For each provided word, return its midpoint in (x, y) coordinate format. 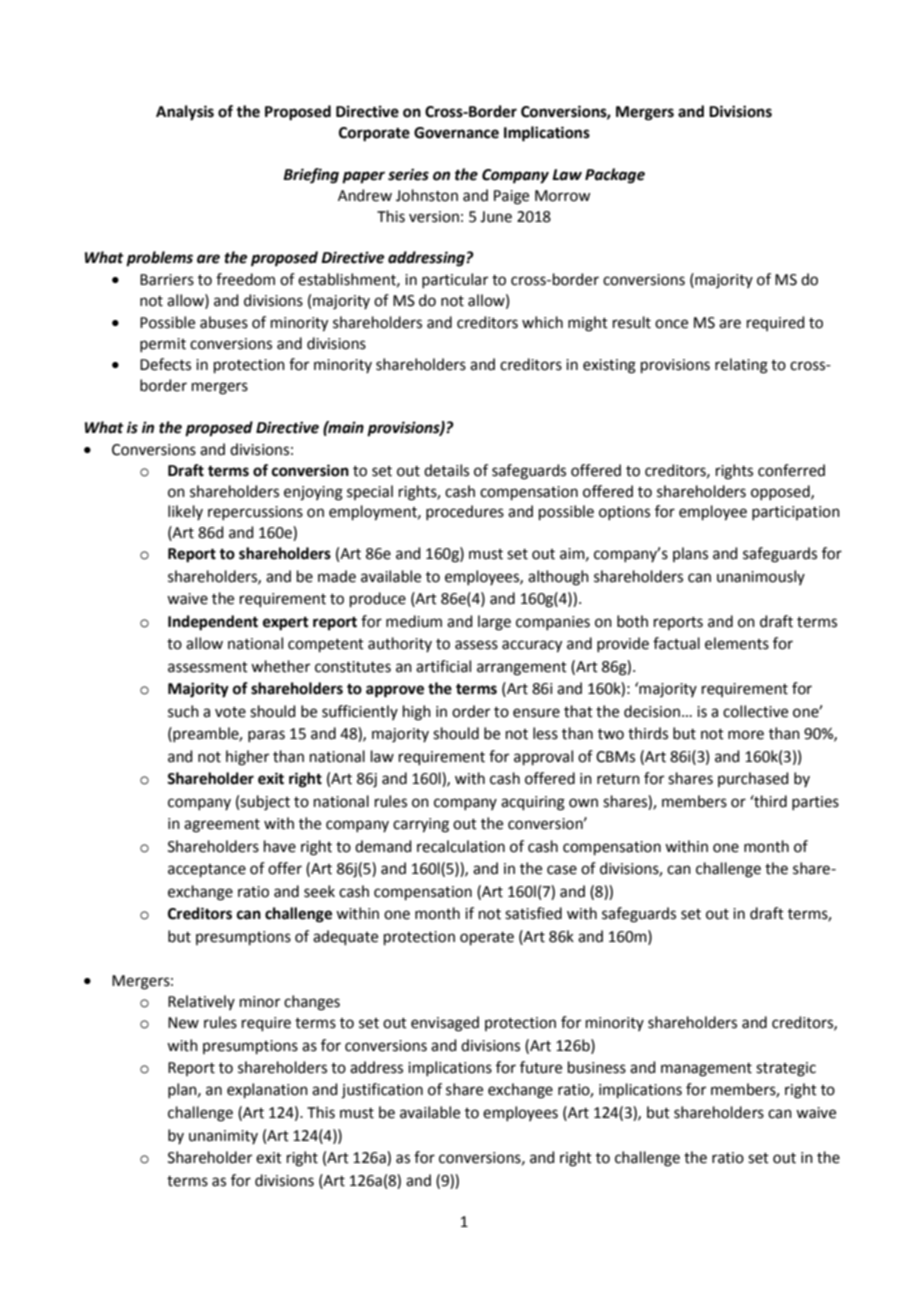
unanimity (223, 1137)
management (706, 1070)
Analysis (185, 113)
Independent (213, 623)
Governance (456, 133)
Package (615, 176)
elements (737, 643)
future (541, 1067)
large (494, 623)
